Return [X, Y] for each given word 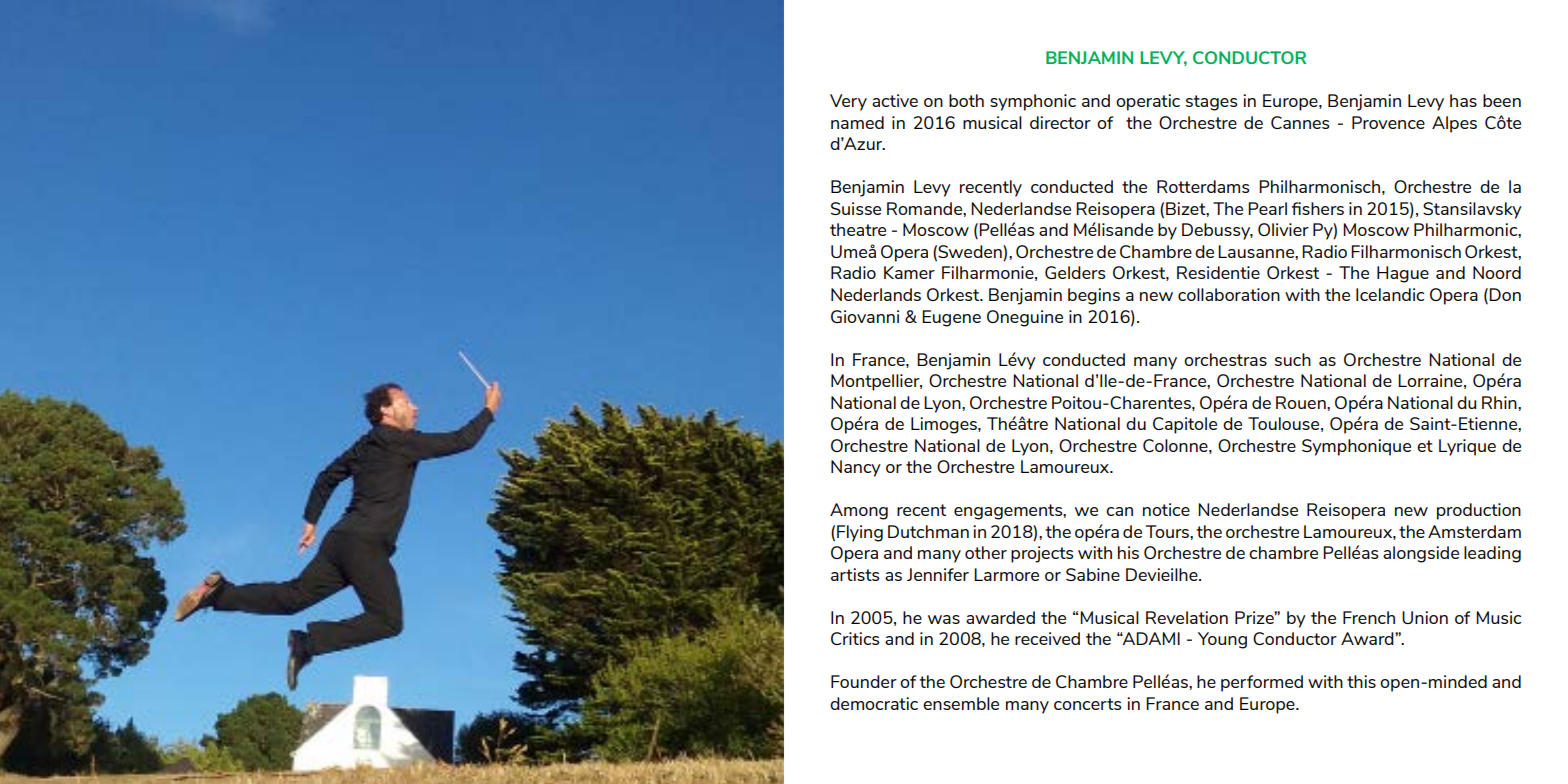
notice [1166, 509]
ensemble [961, 703]
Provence [1388, 122]
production [1479, 511]
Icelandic [1390, 294]
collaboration [1229, 294]
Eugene [951, 318]
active [895, 100]
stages [1211, 103]
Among [859, 511]
